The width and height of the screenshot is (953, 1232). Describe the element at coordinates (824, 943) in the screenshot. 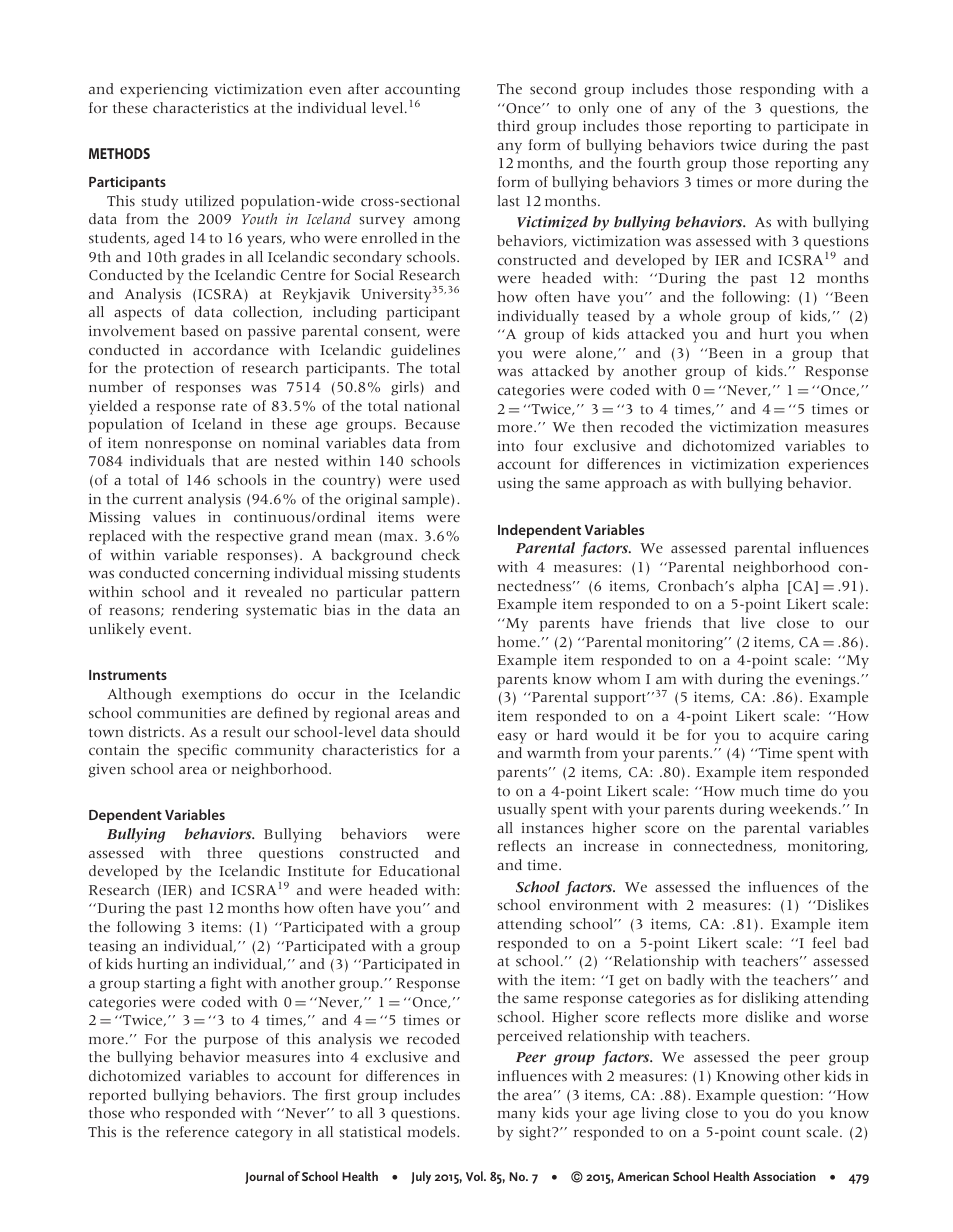

I see `feel` at that location.
